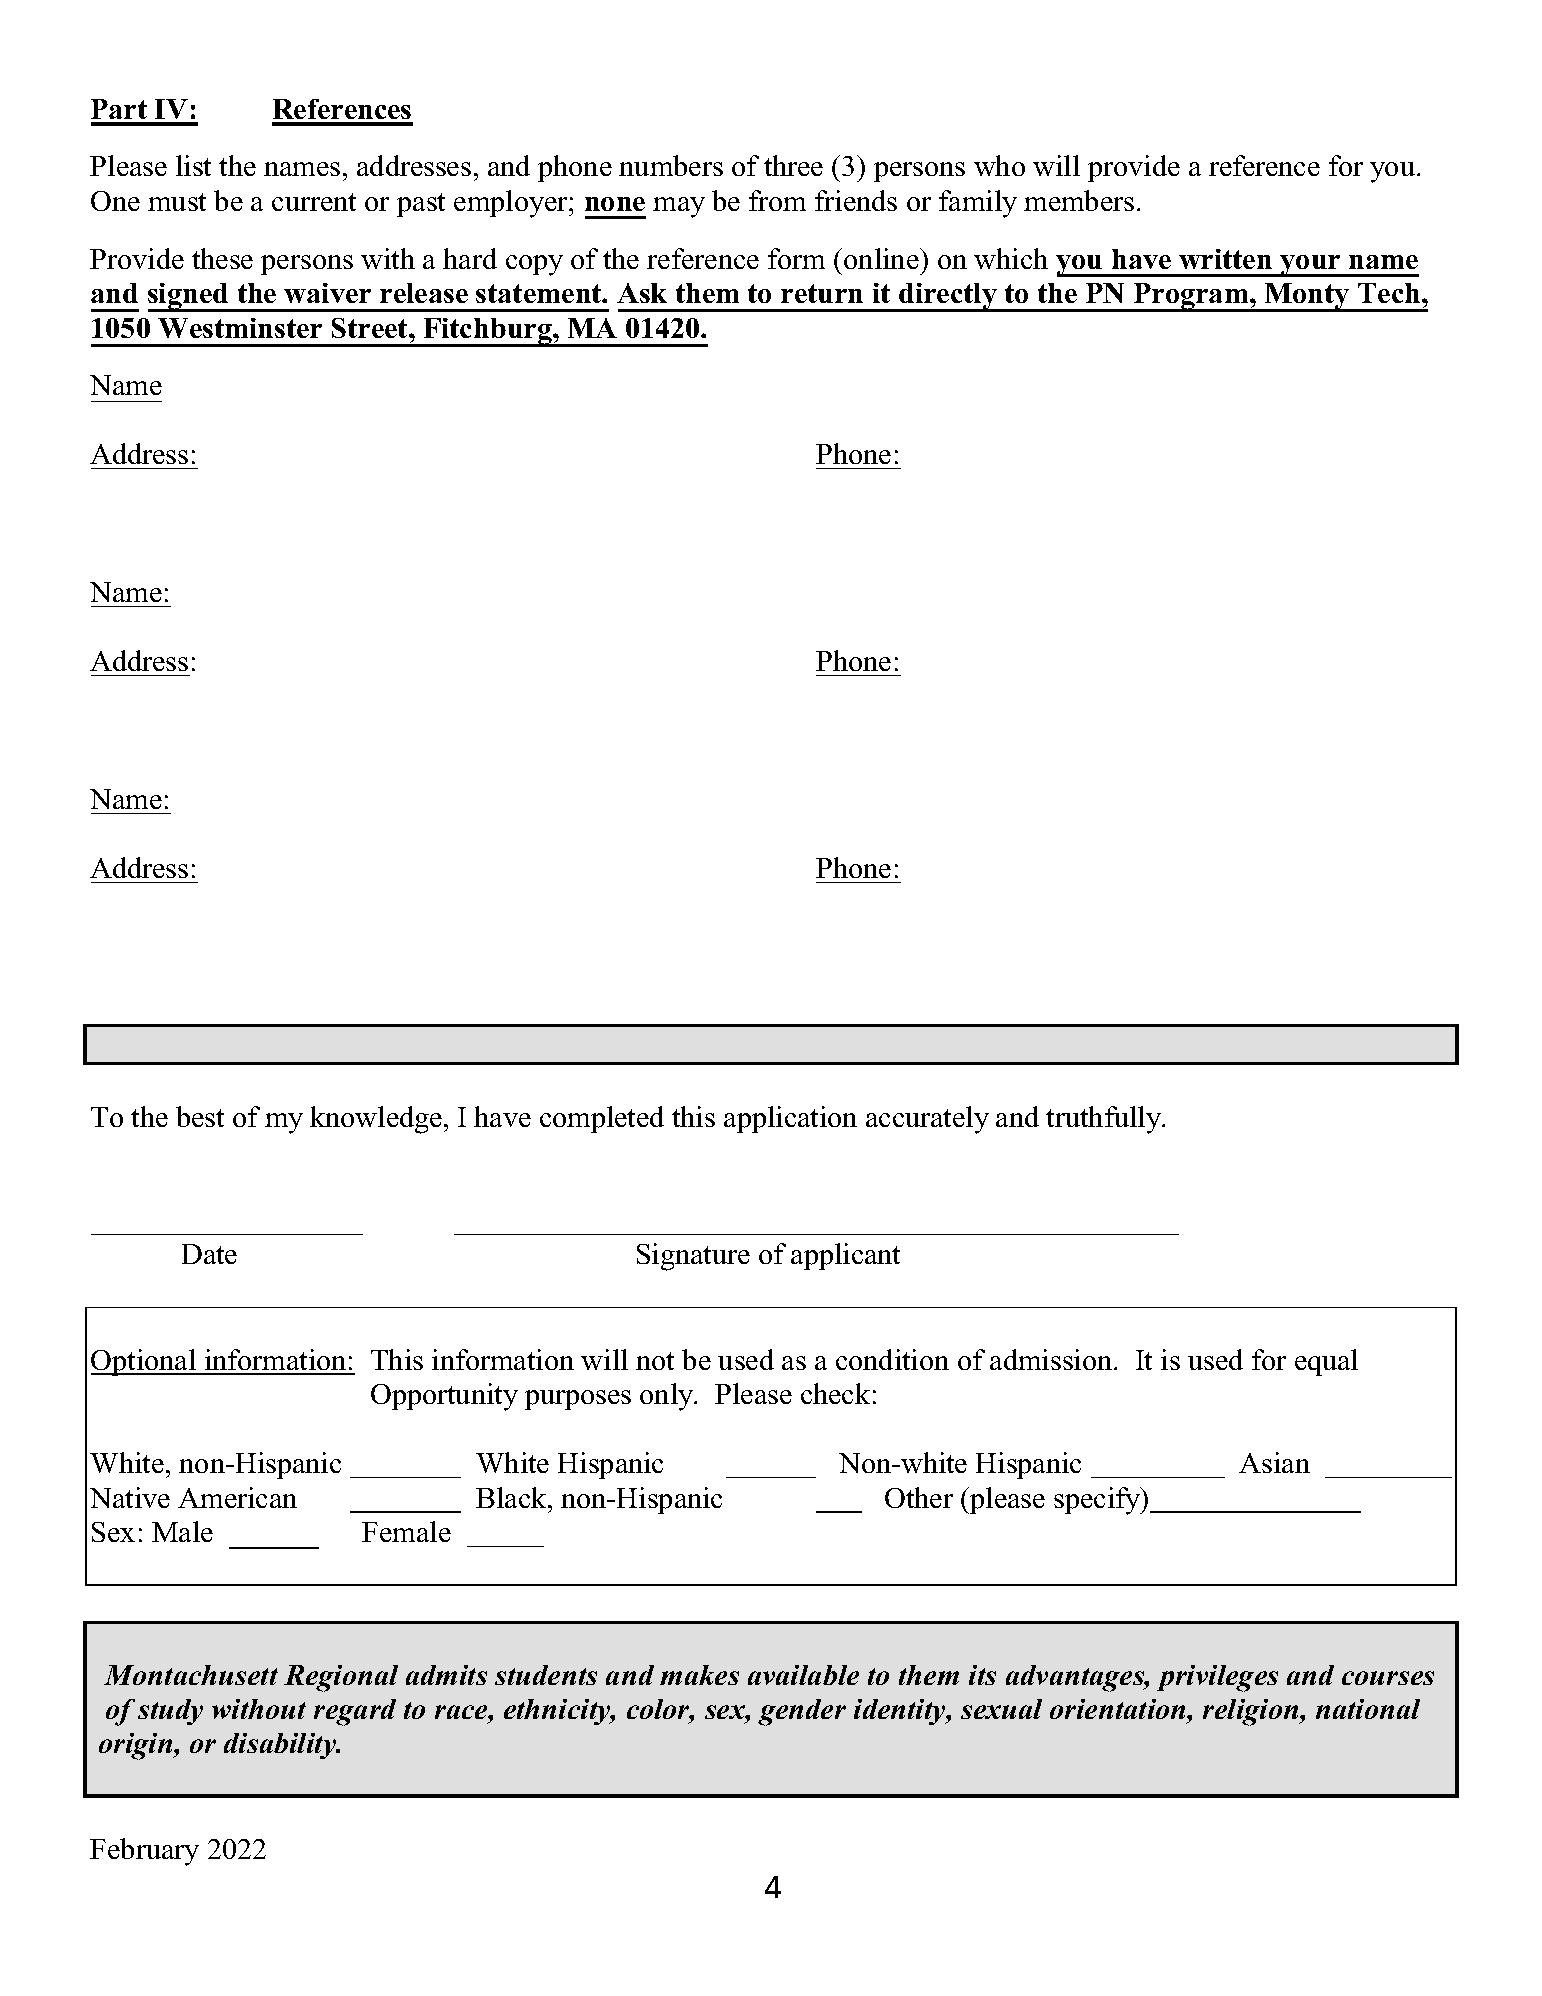 The height and width of the screenshot is (1996, 1542). Describe the element at coordinates (1104, 1120) in the screenshot. I see `truthfully` at that location.
